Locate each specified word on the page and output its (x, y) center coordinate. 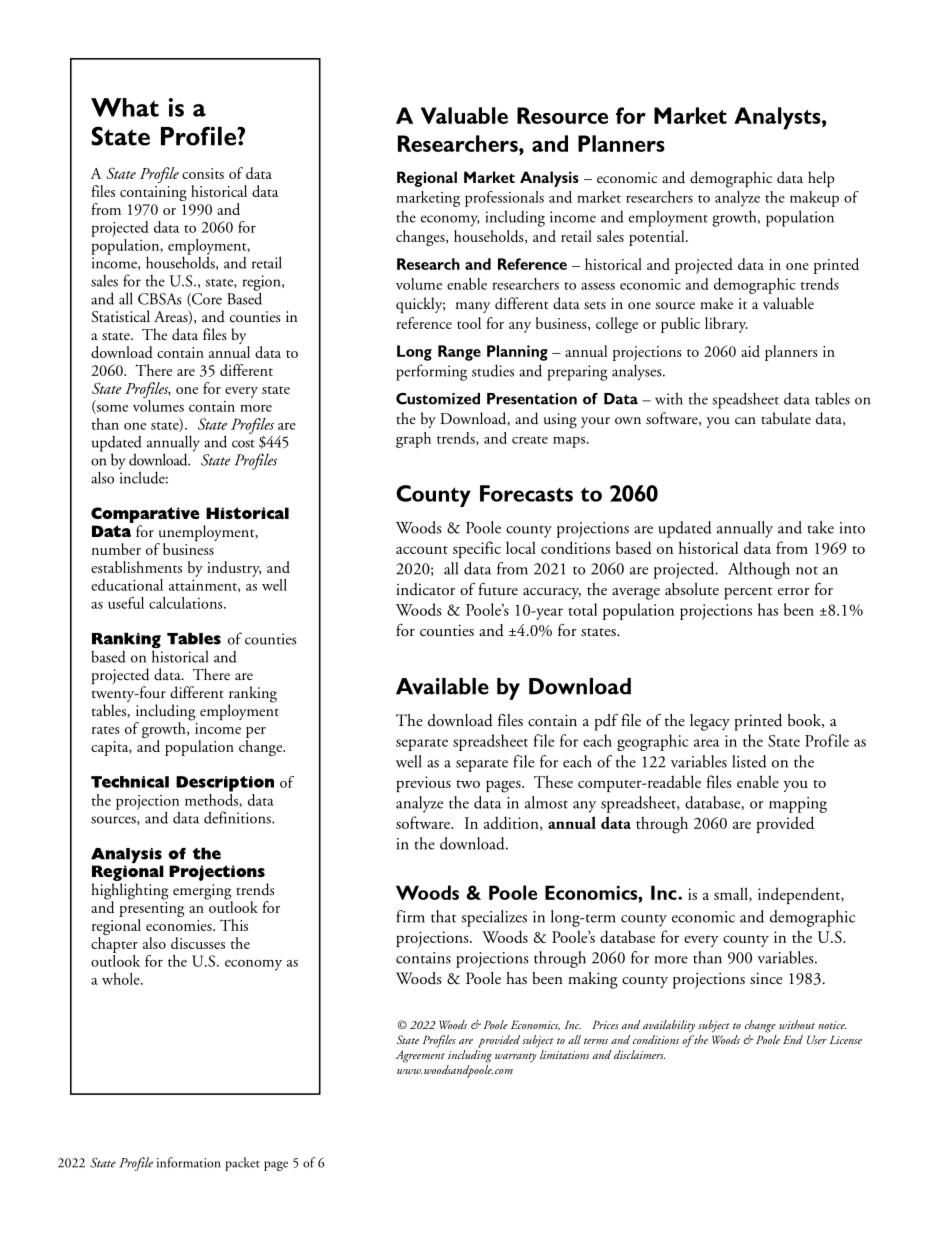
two (468, 784)
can (745, 420)
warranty (516, 1057)
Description (225, 784)
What (125, 107)
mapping (798, 805)
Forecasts (526, 493)
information (189, 1162)
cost (243, 444)
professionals (504, 199)
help (821, 179)
